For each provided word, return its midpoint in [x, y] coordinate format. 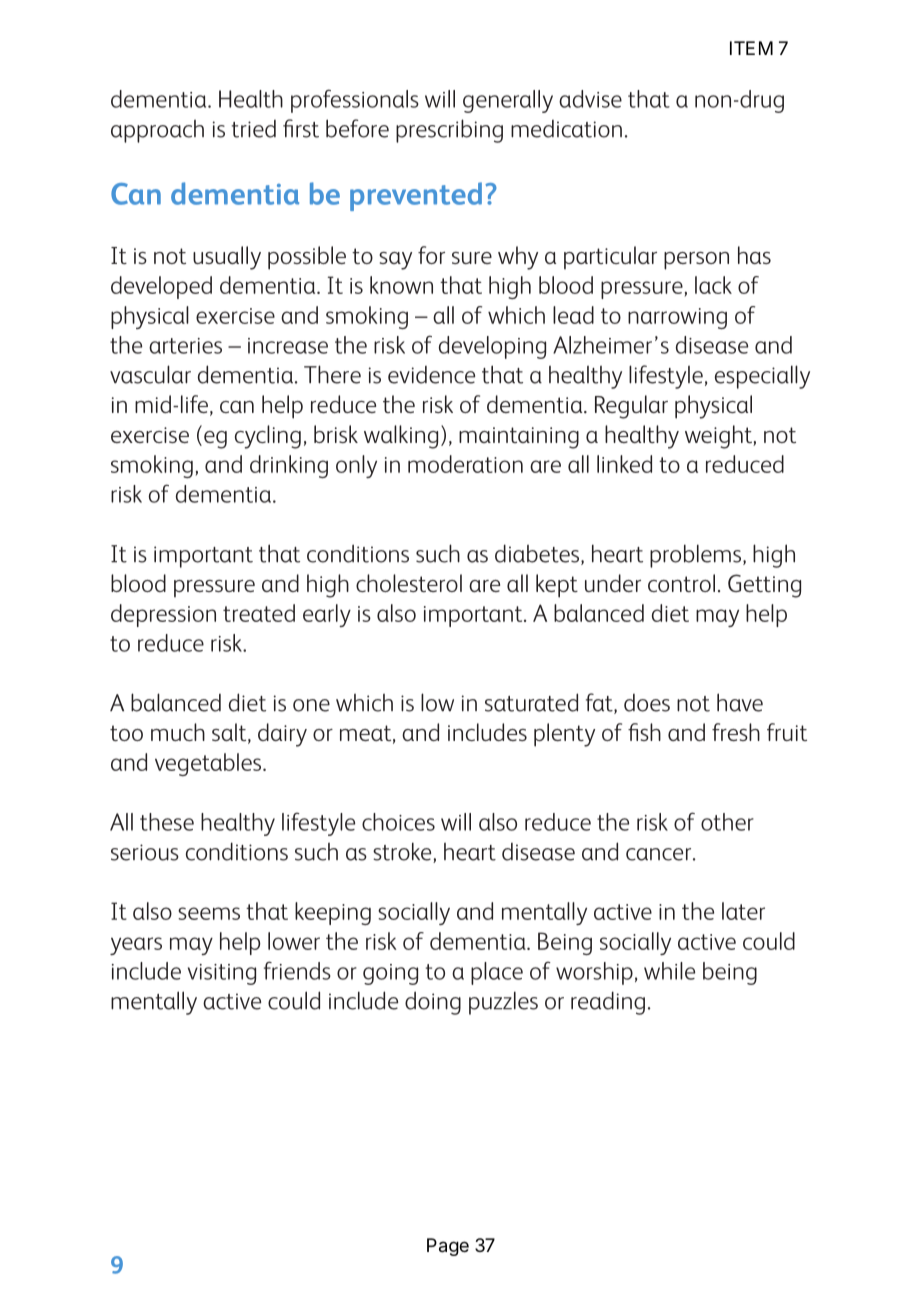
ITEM [751, 48]
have [740, 702]
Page [448, 1247]
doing [433, 1003]
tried [254, 129]
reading [608, 1003]
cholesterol [409, 583]
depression [163, 615]
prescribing [449, 131]
